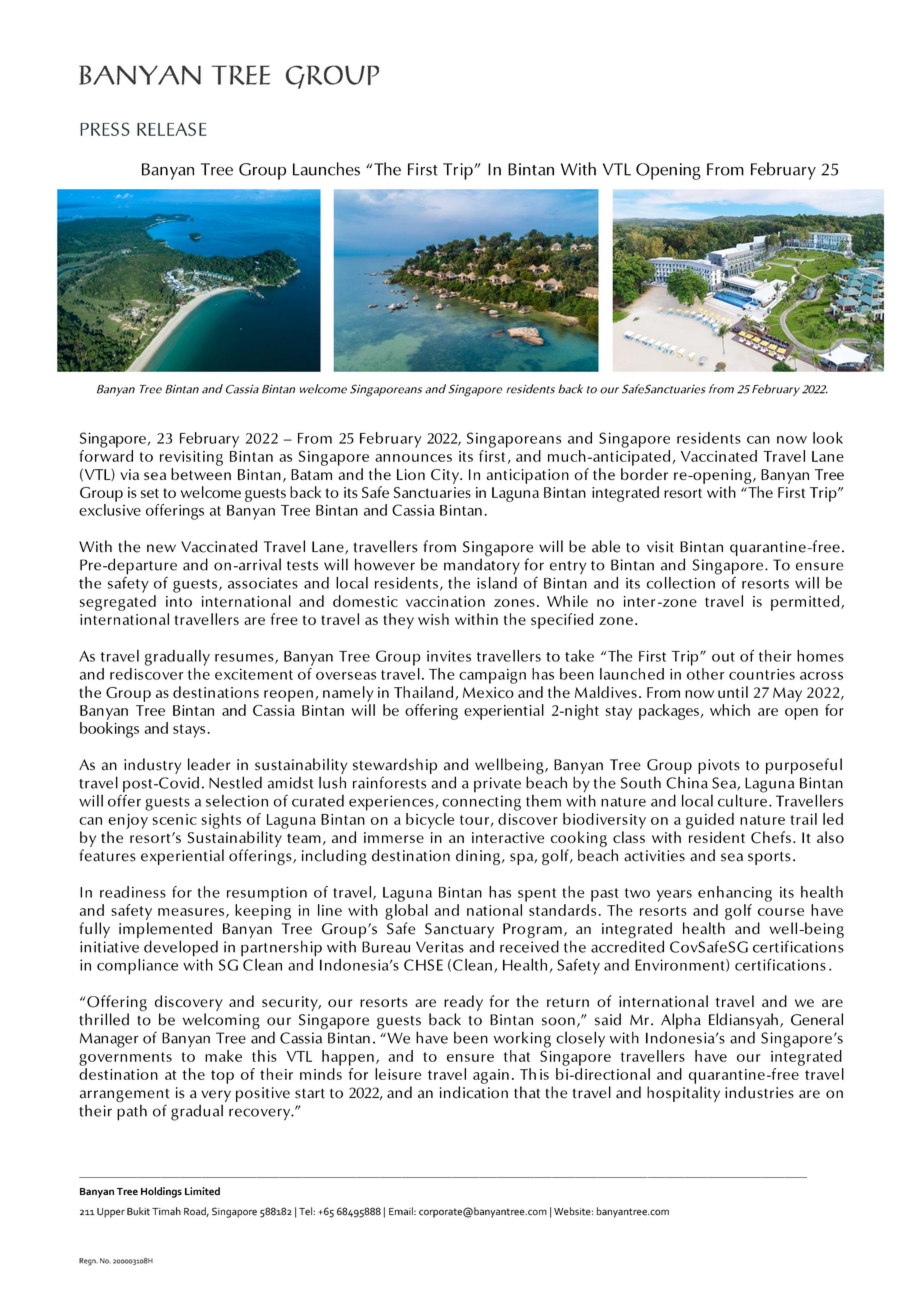 This screenshot has width=924, height=1309. Describe the element at coordinates (254, 674) in the screenshot. I see `excitement` at that location.
